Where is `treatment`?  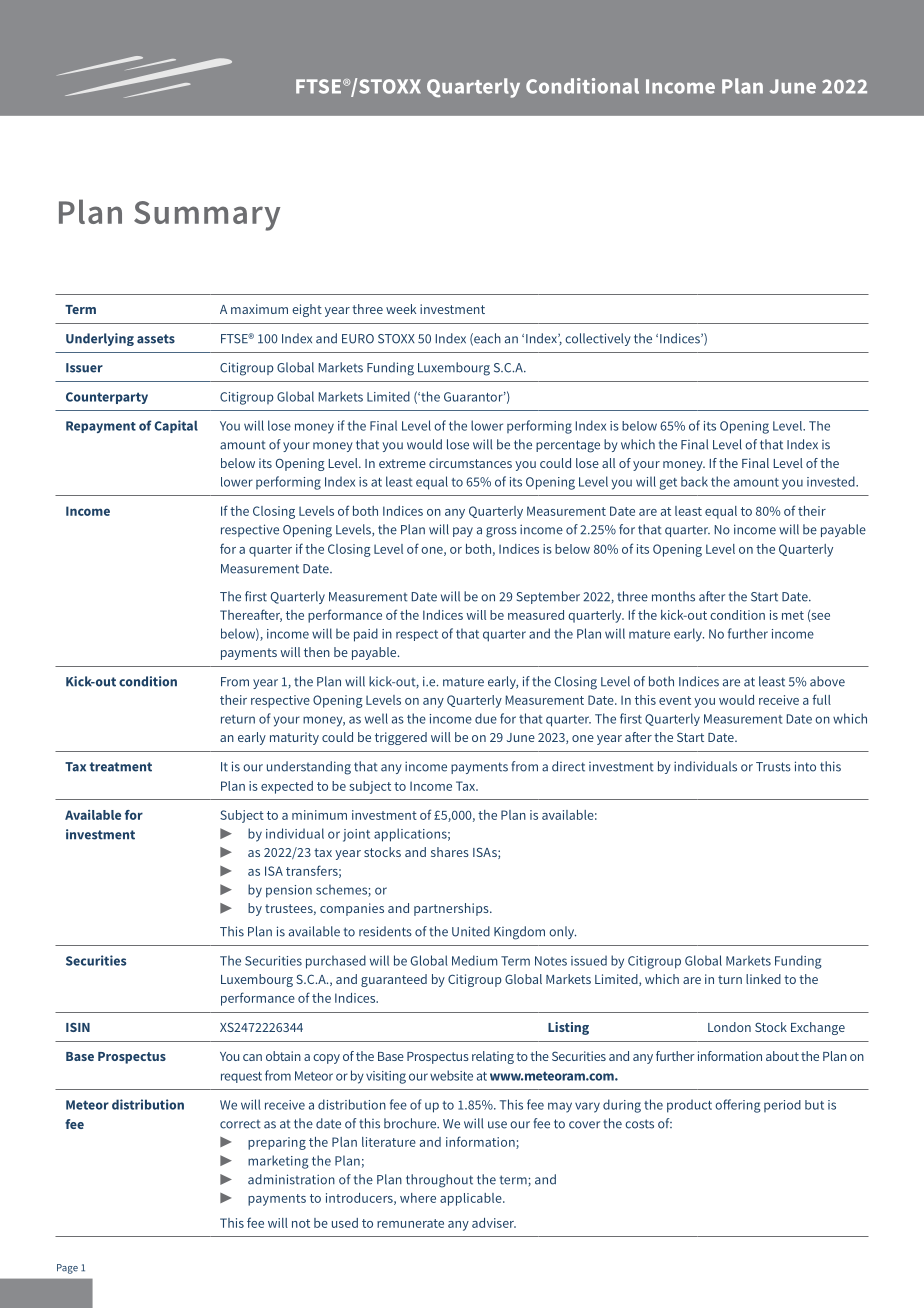 treatment is located at coordinates (121, 767).
